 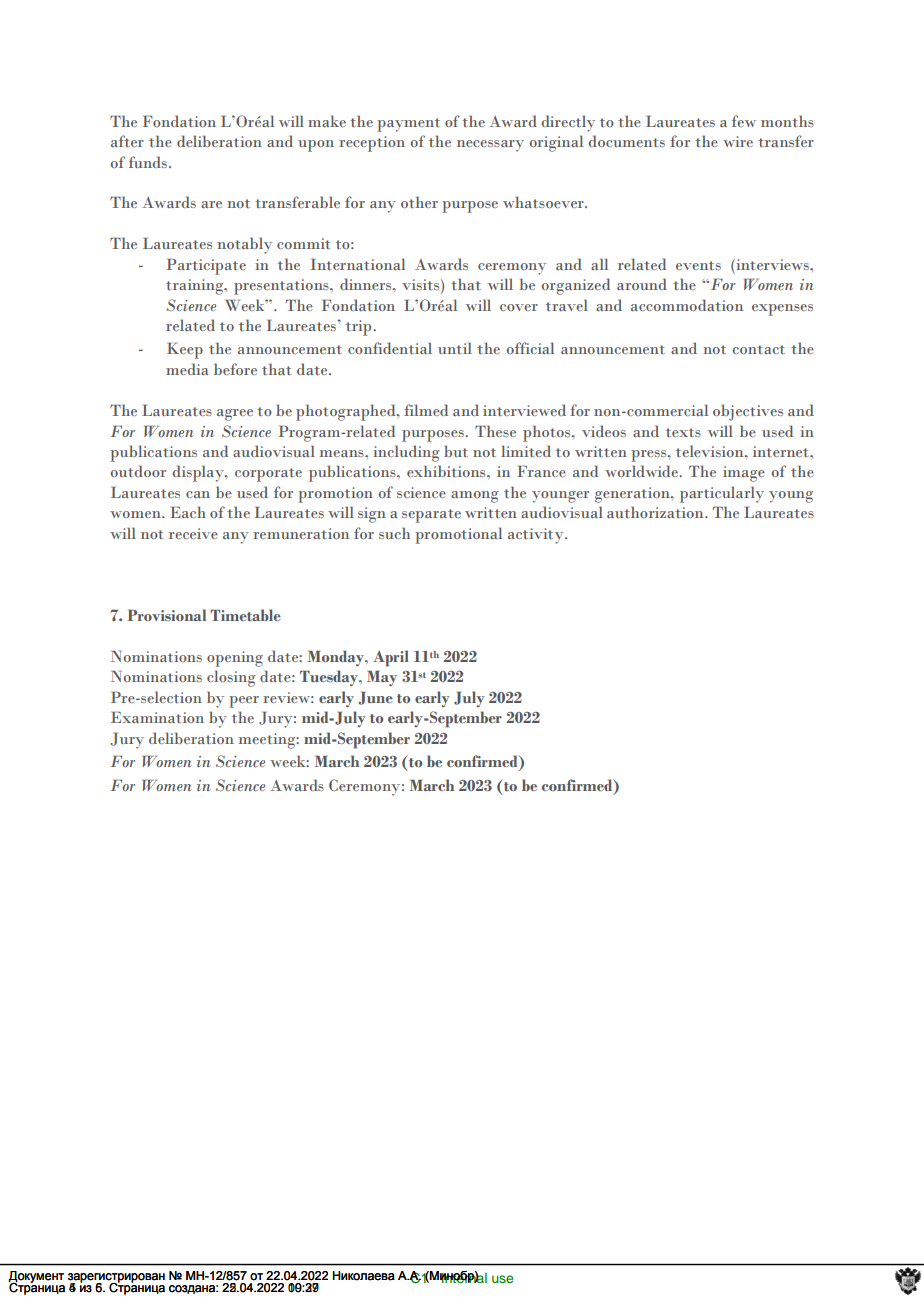 What do you see at coordinates (188, 512) in the image?
I see `Each` at bounding box center [188, 512].
